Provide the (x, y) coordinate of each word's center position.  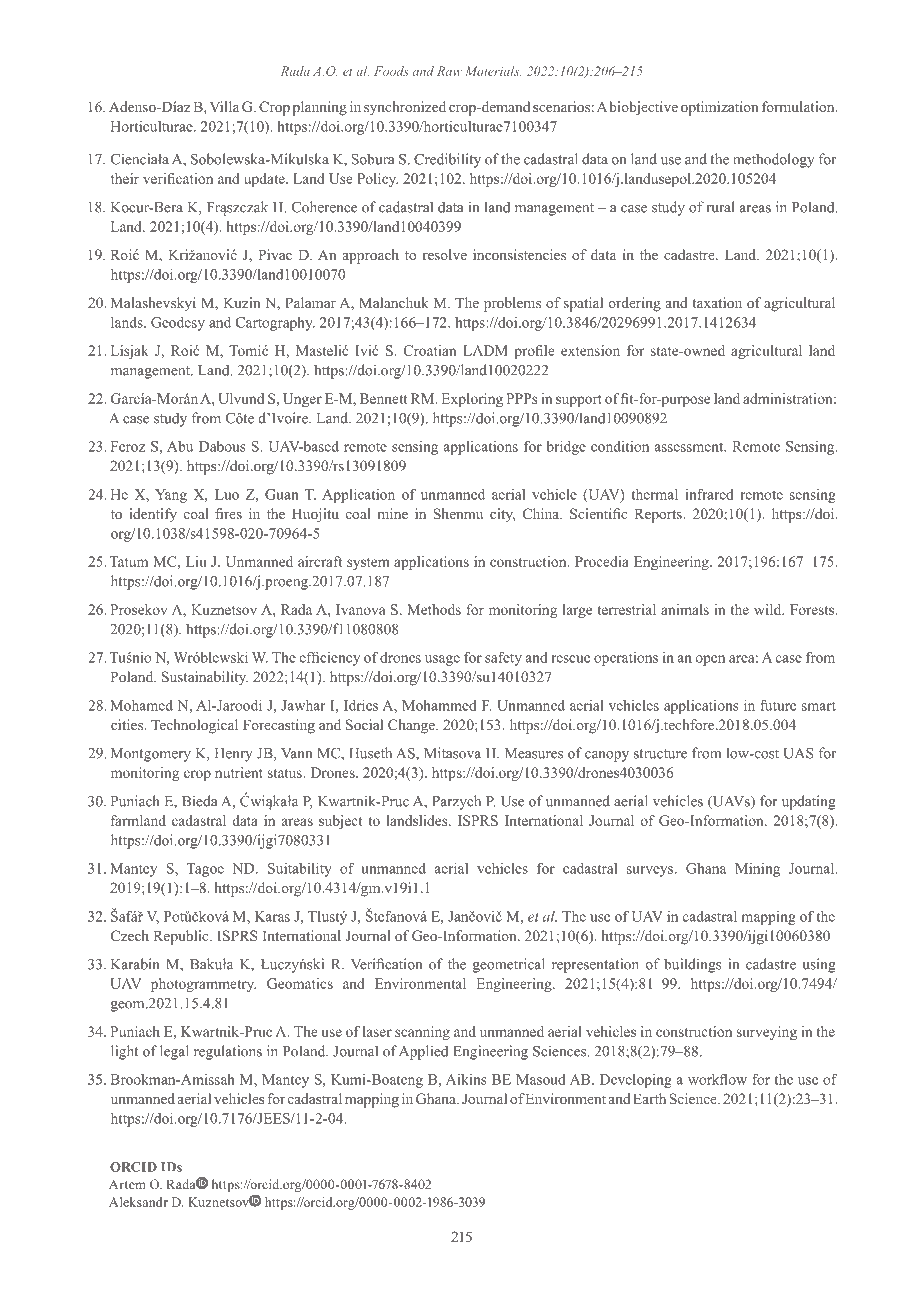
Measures (534, 753)
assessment (690, 447)
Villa (224, 106)
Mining (757, 870)
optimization (719, 108)
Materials (493, 71)
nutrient (239, 772)
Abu (180, 446)
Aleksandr (138, 1202)
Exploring (472, 400)
